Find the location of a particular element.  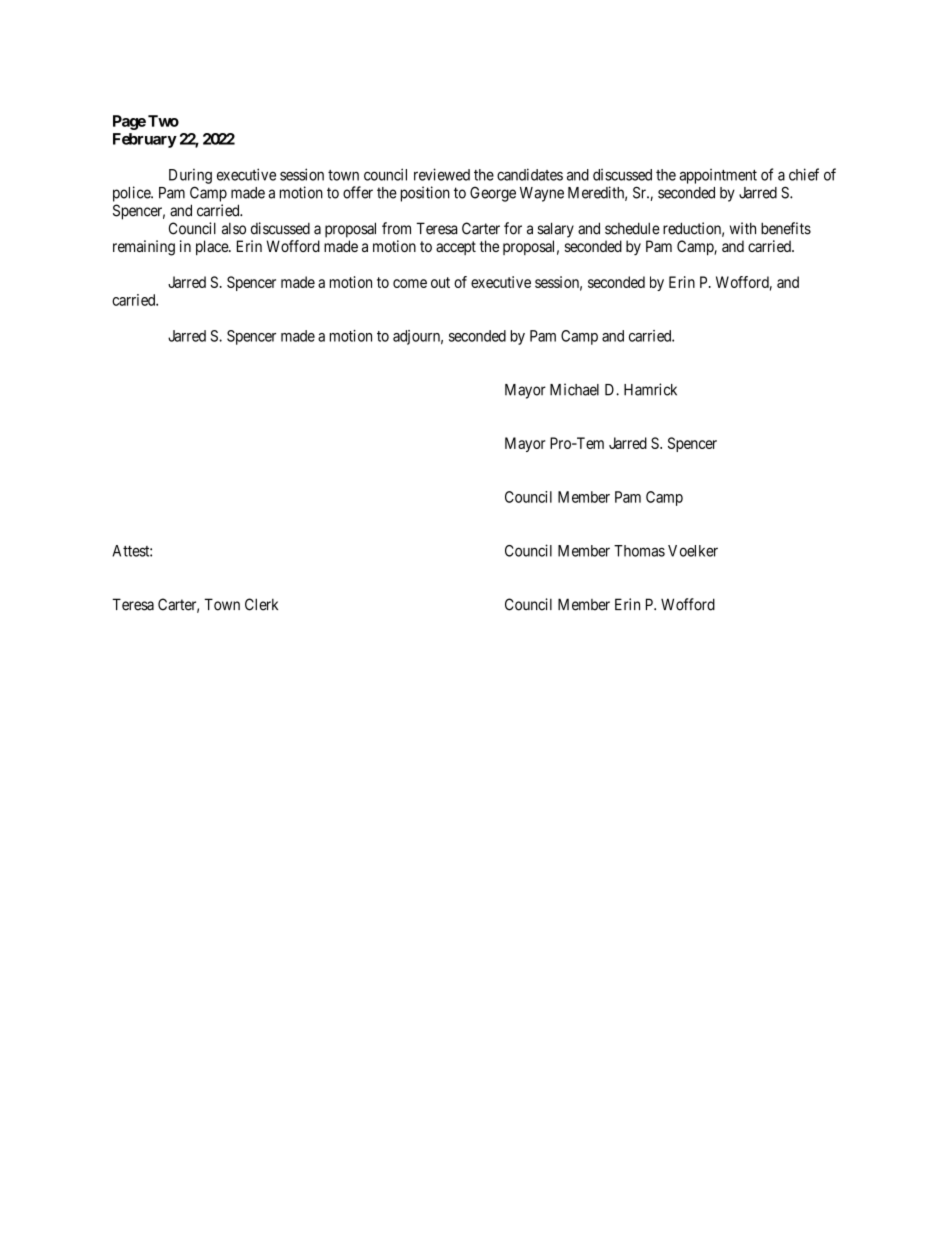

appointment is located at coordinates (718, 176).
